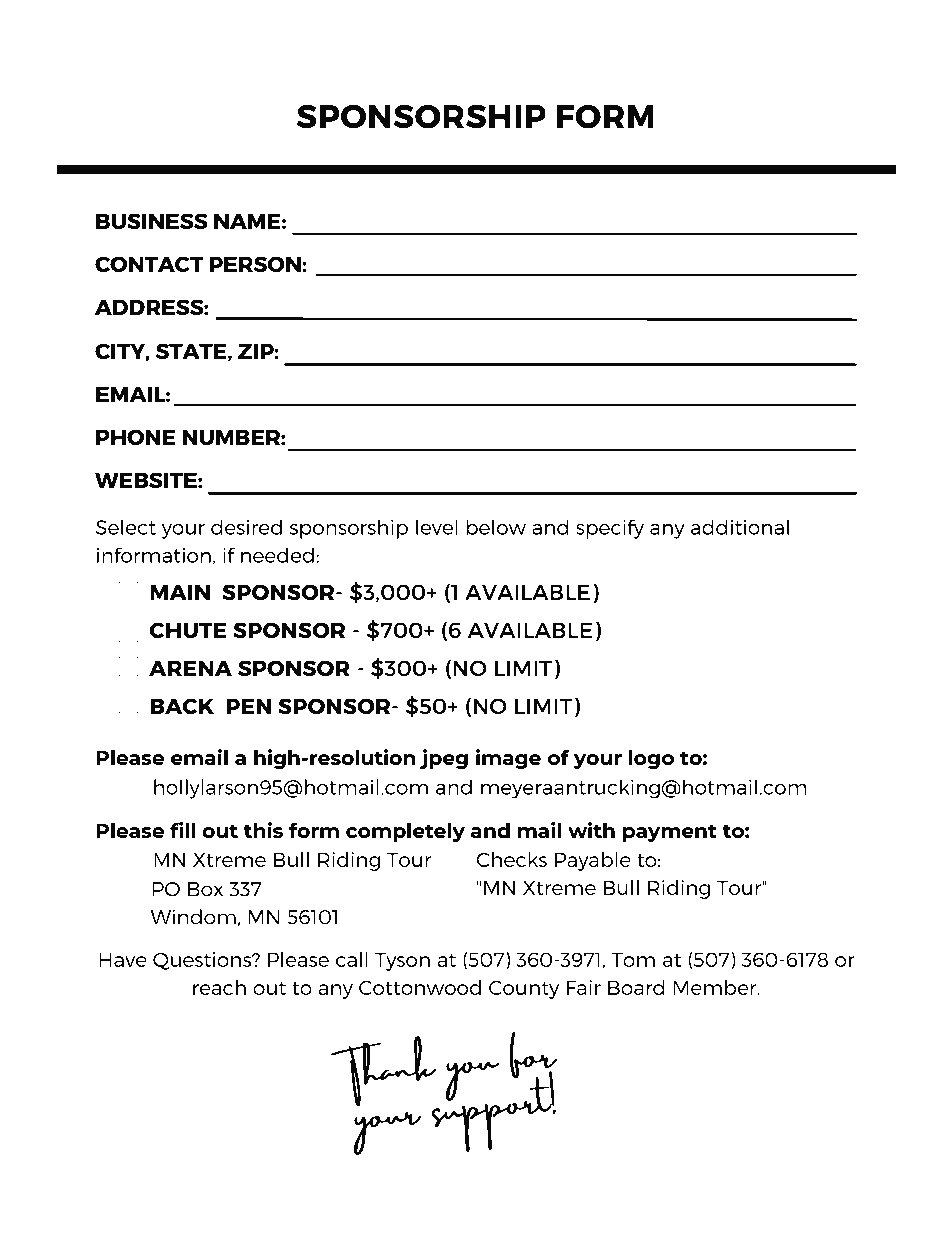  What do you see at coordinates (136, 437) in the screenshot?
I see `PHONE` at bounding box center [136, 437].
